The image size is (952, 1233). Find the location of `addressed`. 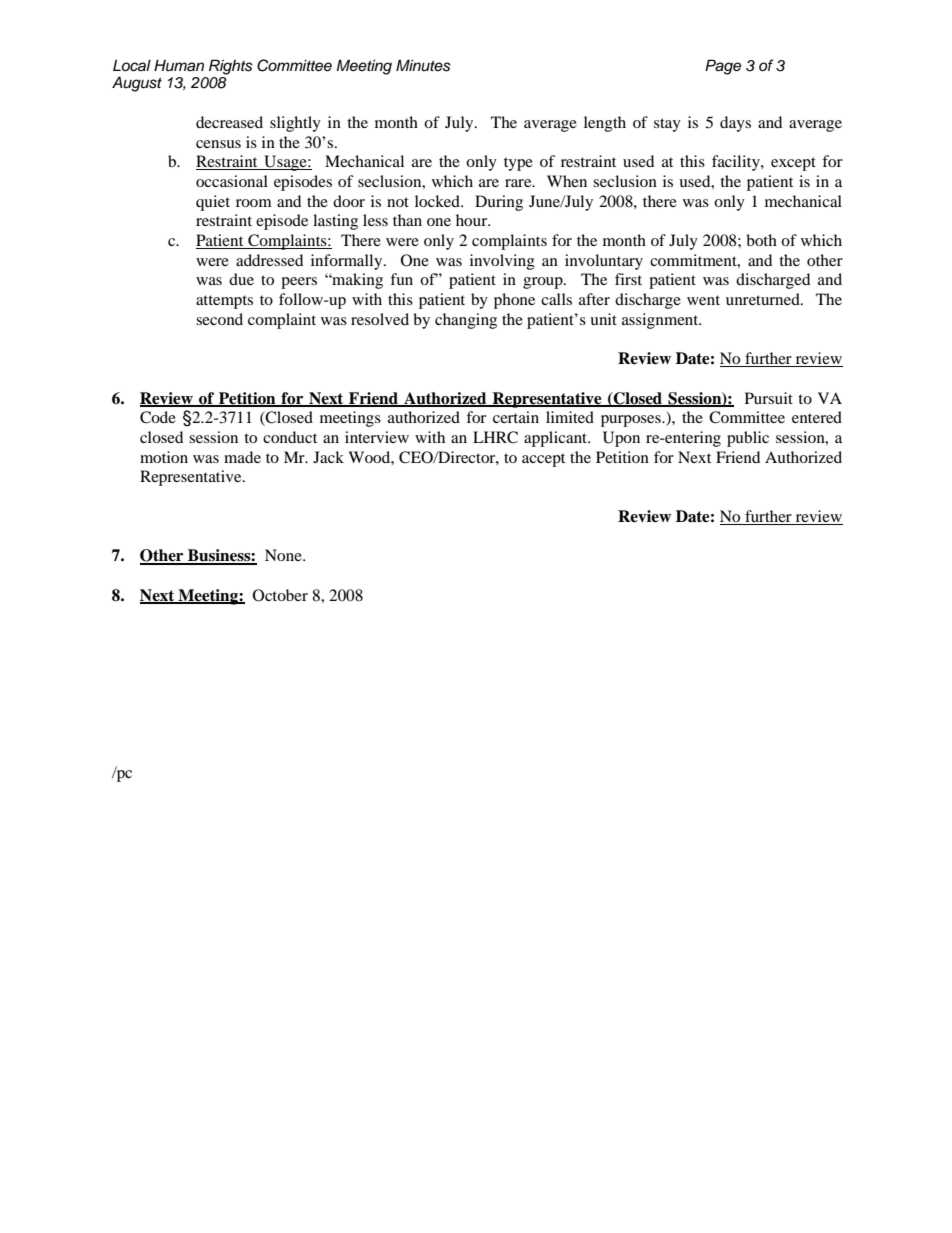

addressed is located at coordinates (269, 260).
